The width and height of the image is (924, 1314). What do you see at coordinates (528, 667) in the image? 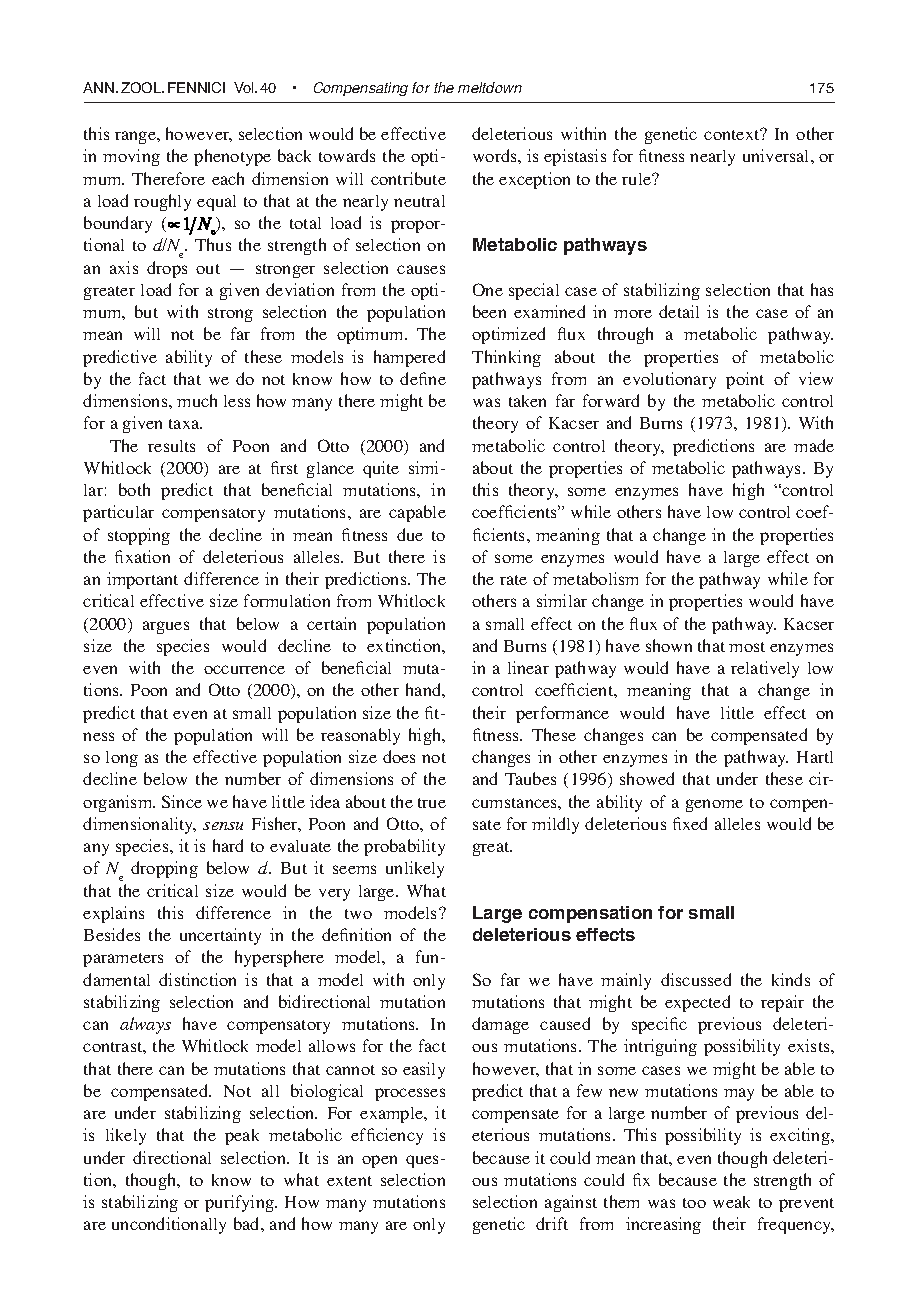
I see `linear` at bounding box center [528, 667].
